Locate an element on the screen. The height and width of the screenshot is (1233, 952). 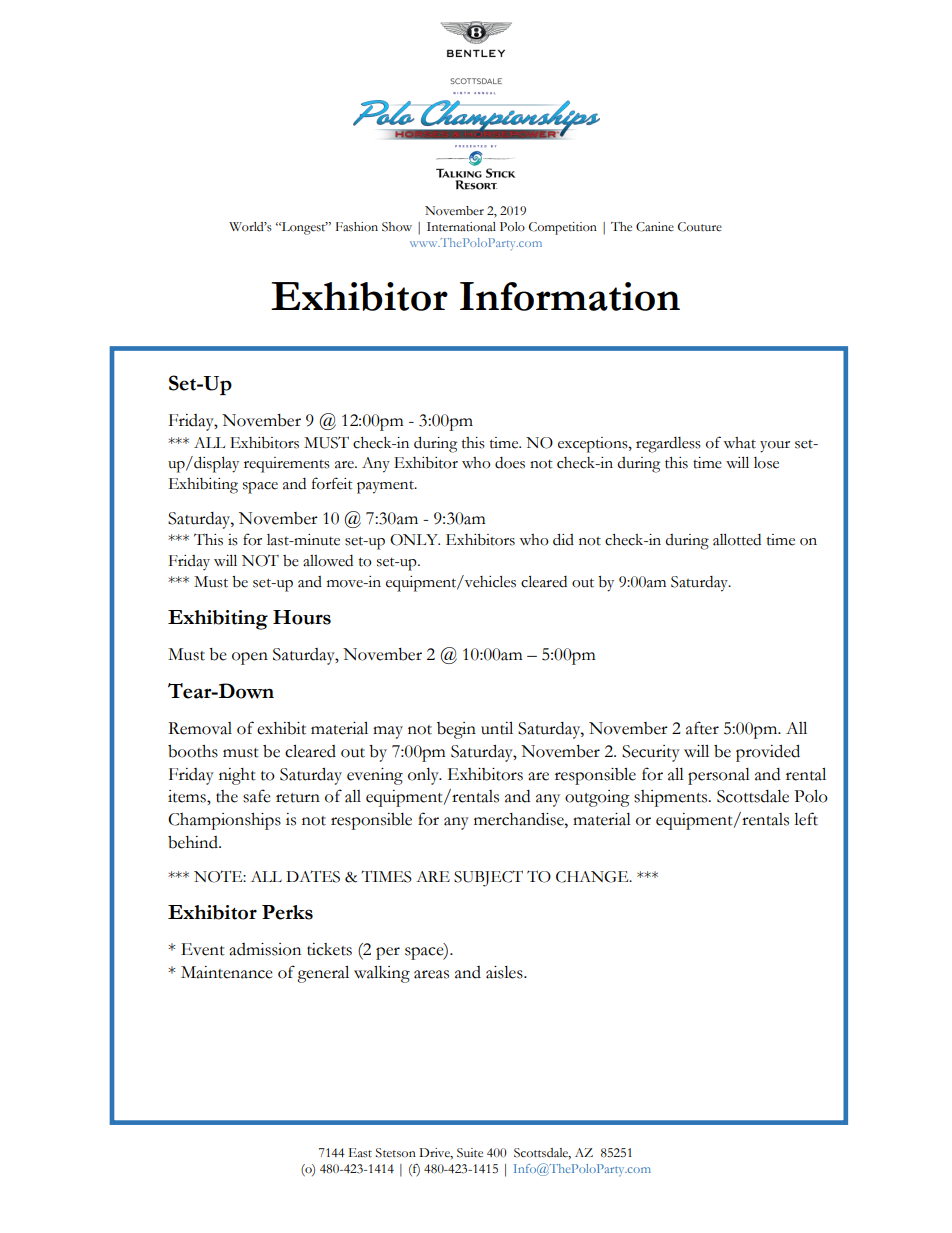
Couture is located at coordinates (700, 227).
